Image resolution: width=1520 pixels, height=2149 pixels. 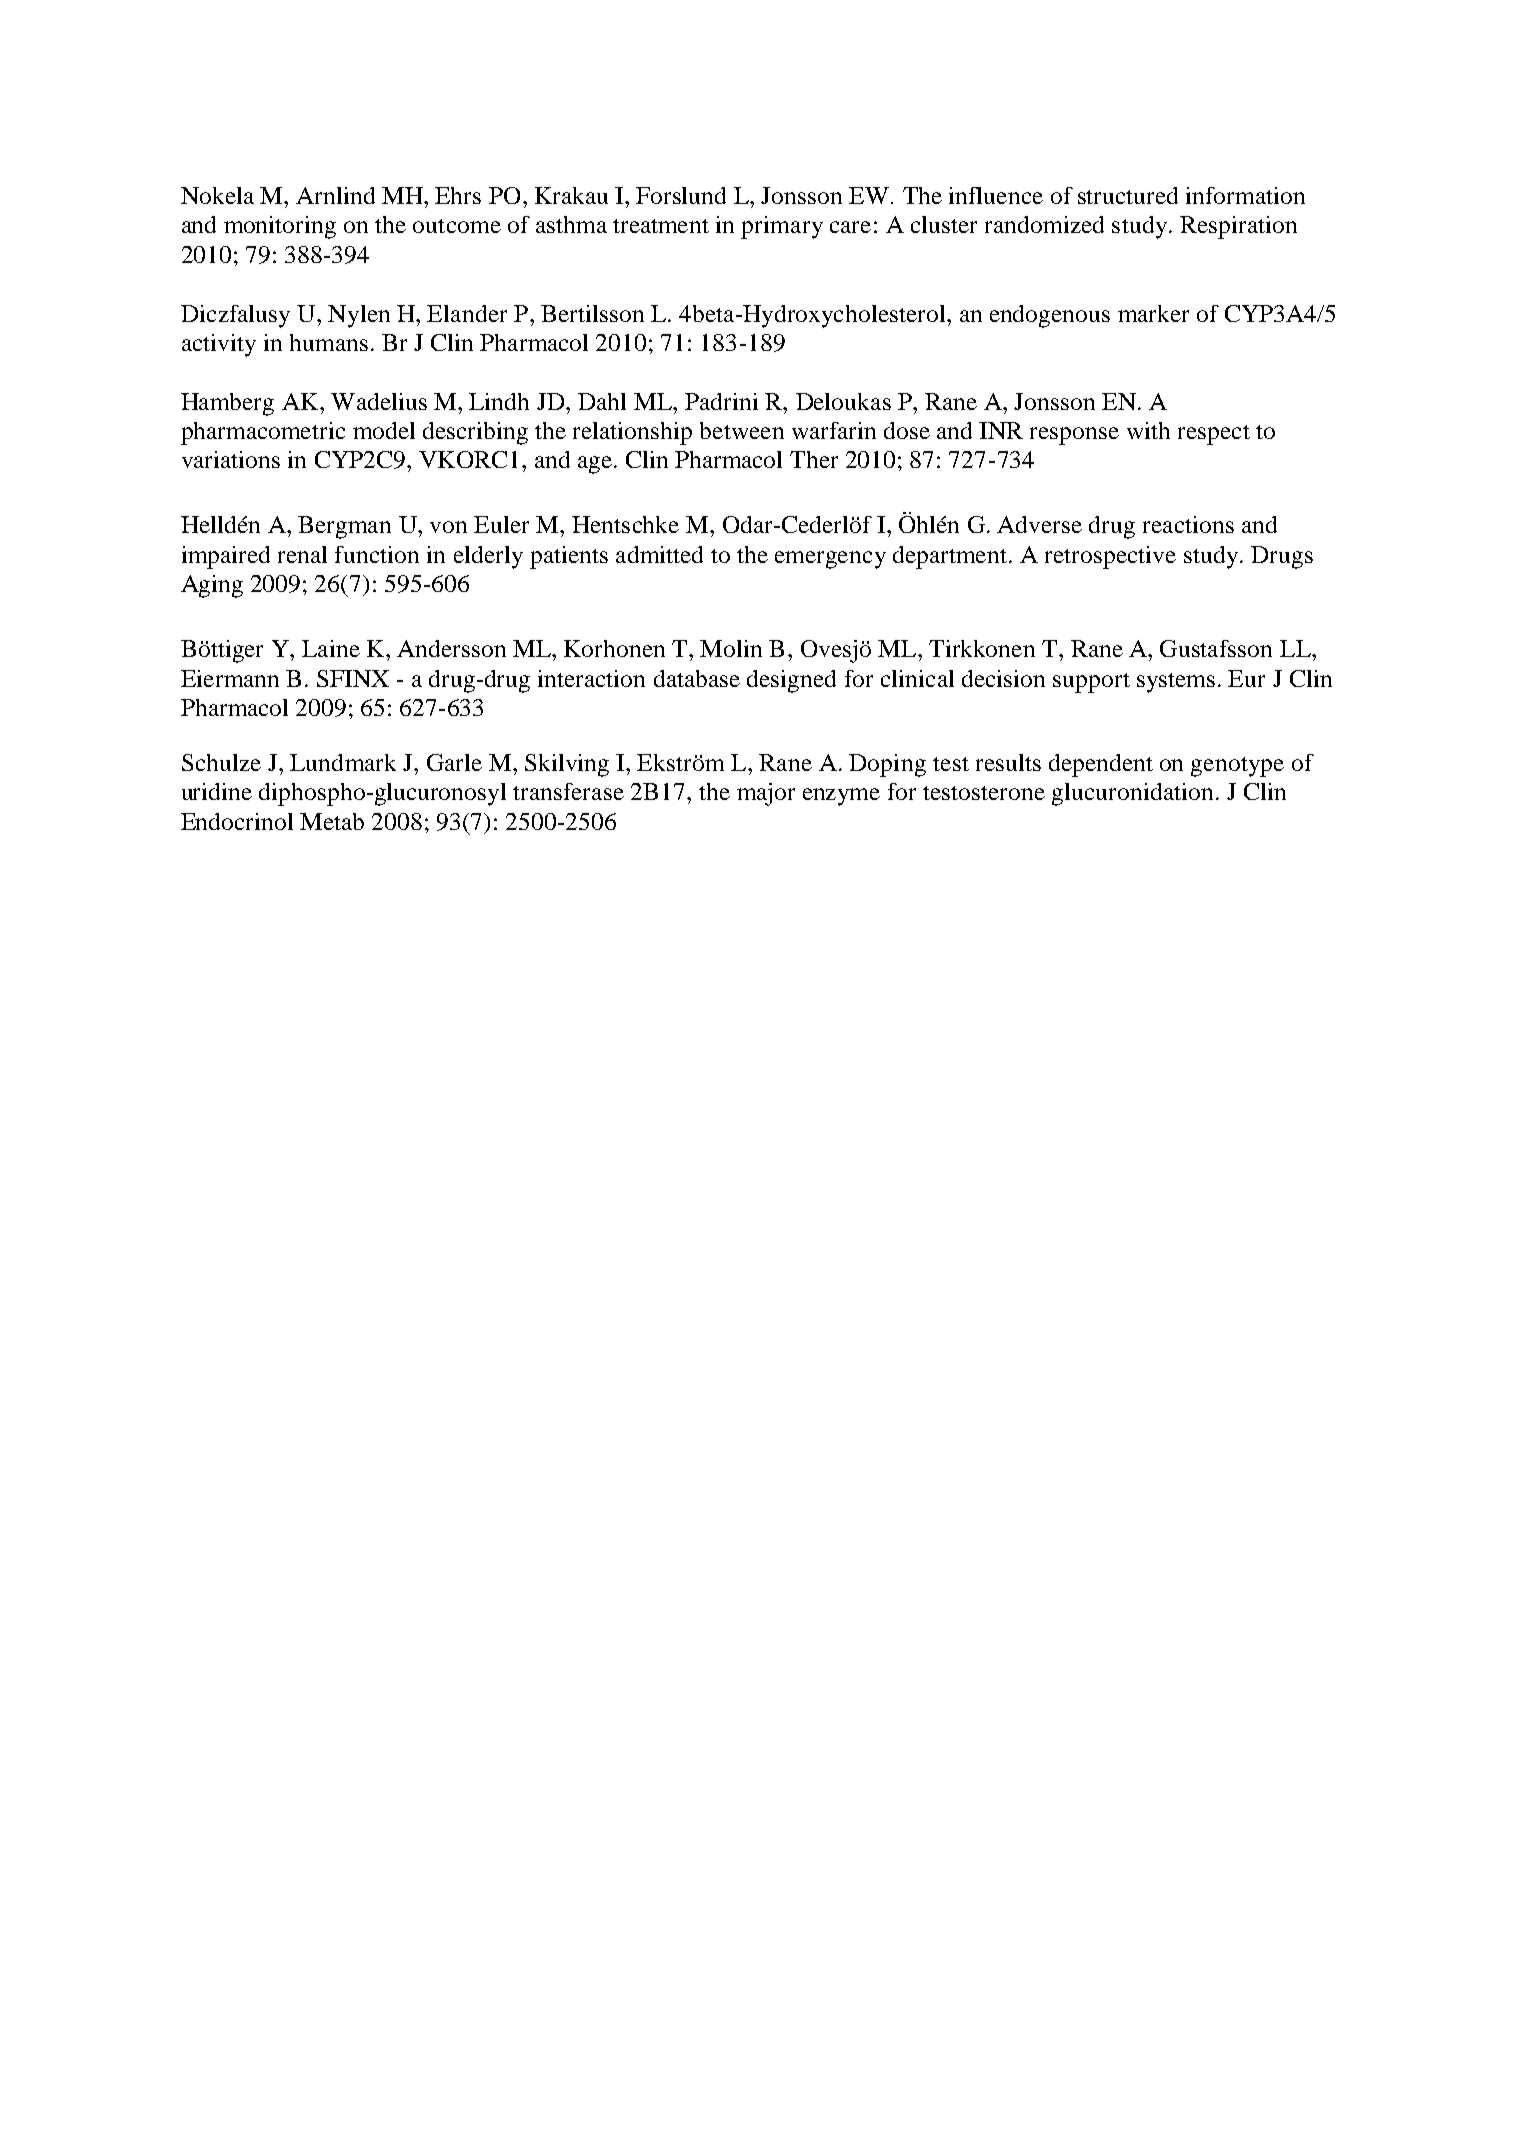 I want to click on major, so click(x=766, y=794).
